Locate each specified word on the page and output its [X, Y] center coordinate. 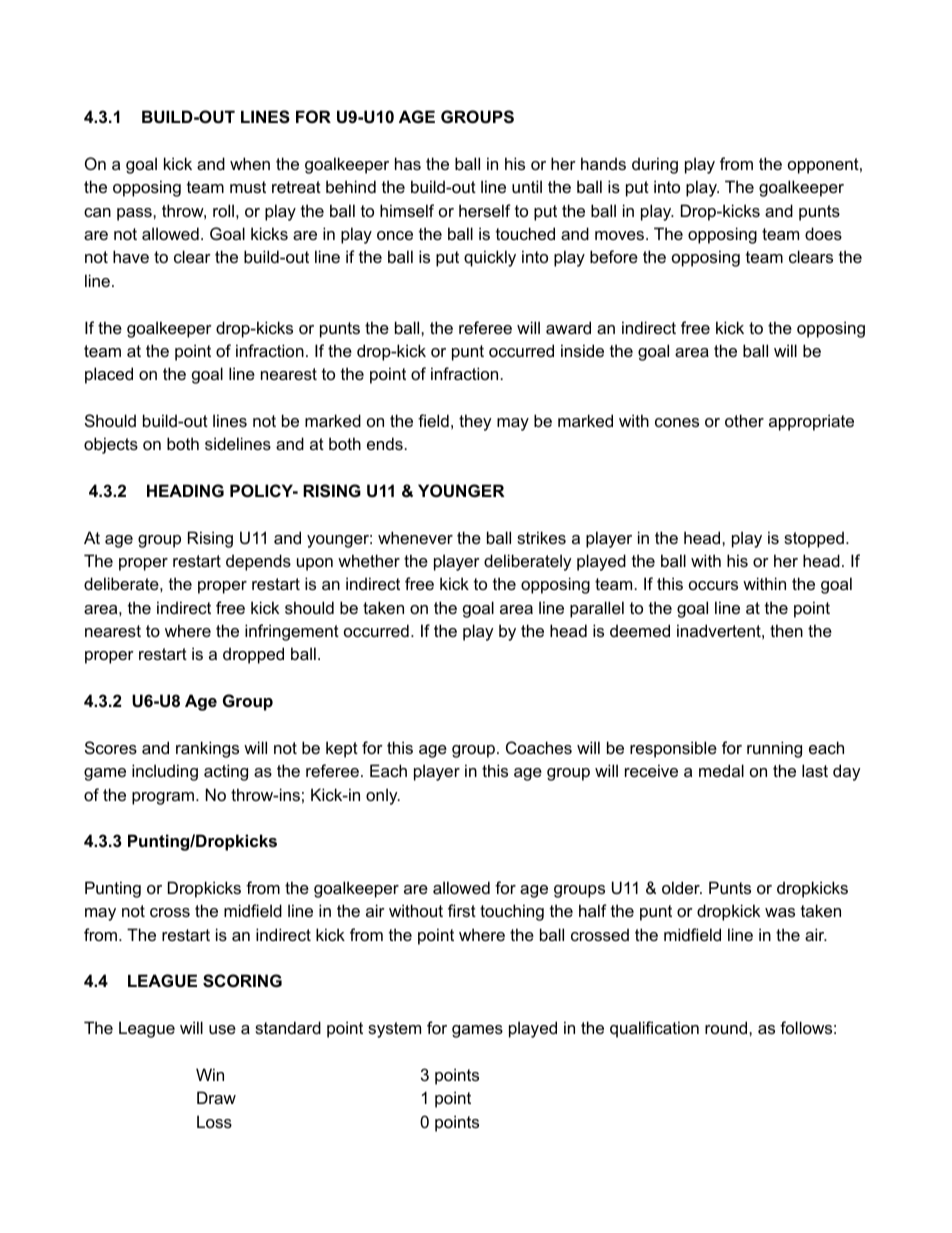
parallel [597, 609]
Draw [216, 1097]
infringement [292, 632]
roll [223, 210]
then [786, 630]
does [823, 233]
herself [485, 210]
